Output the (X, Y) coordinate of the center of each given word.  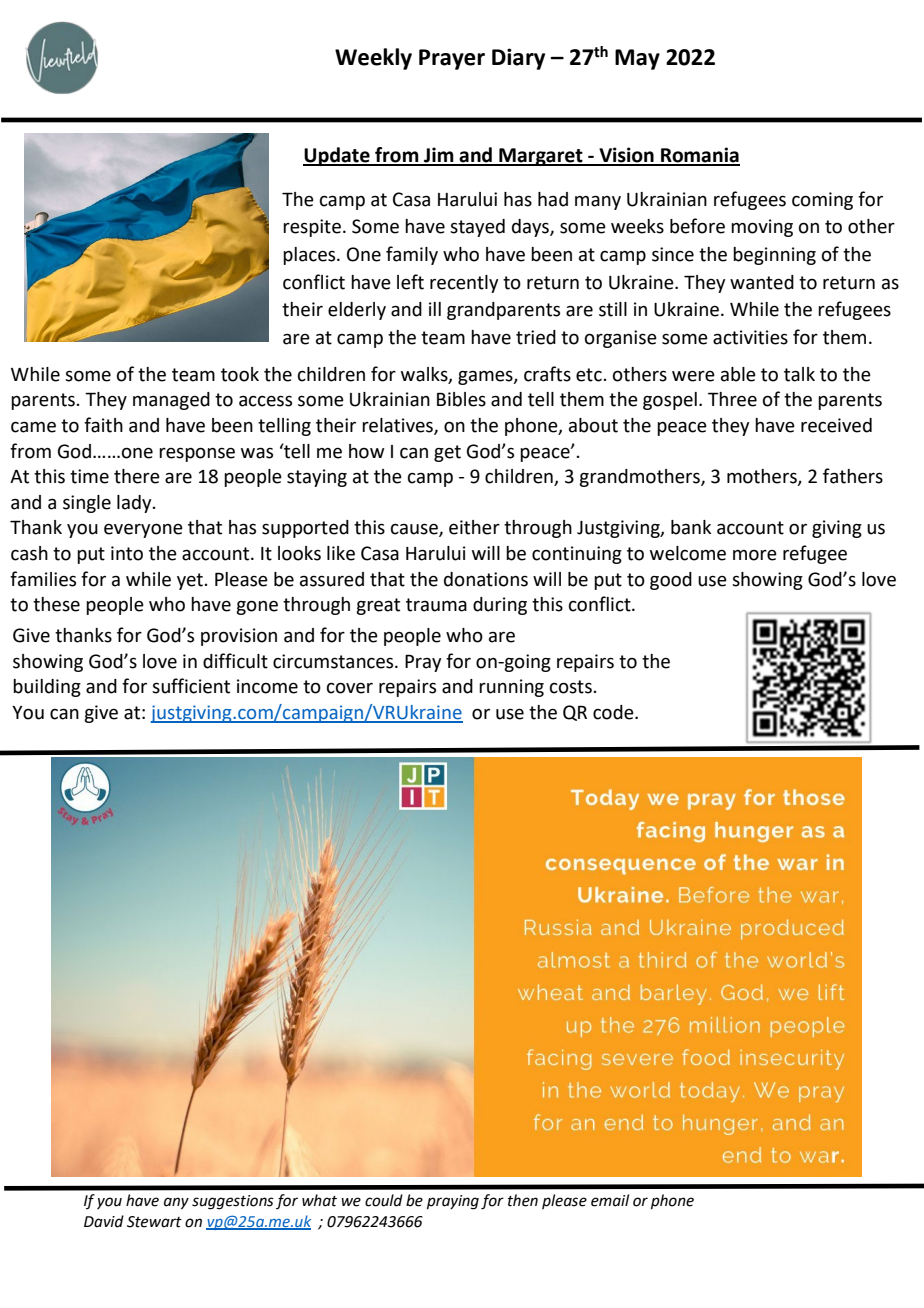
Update (337, 156)
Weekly (373, 59)
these (56, 604)
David (104, 1221)
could (384, 1200)
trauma (436, 605)
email (610, 1200)
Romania (699, 156)
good (671, 581)
